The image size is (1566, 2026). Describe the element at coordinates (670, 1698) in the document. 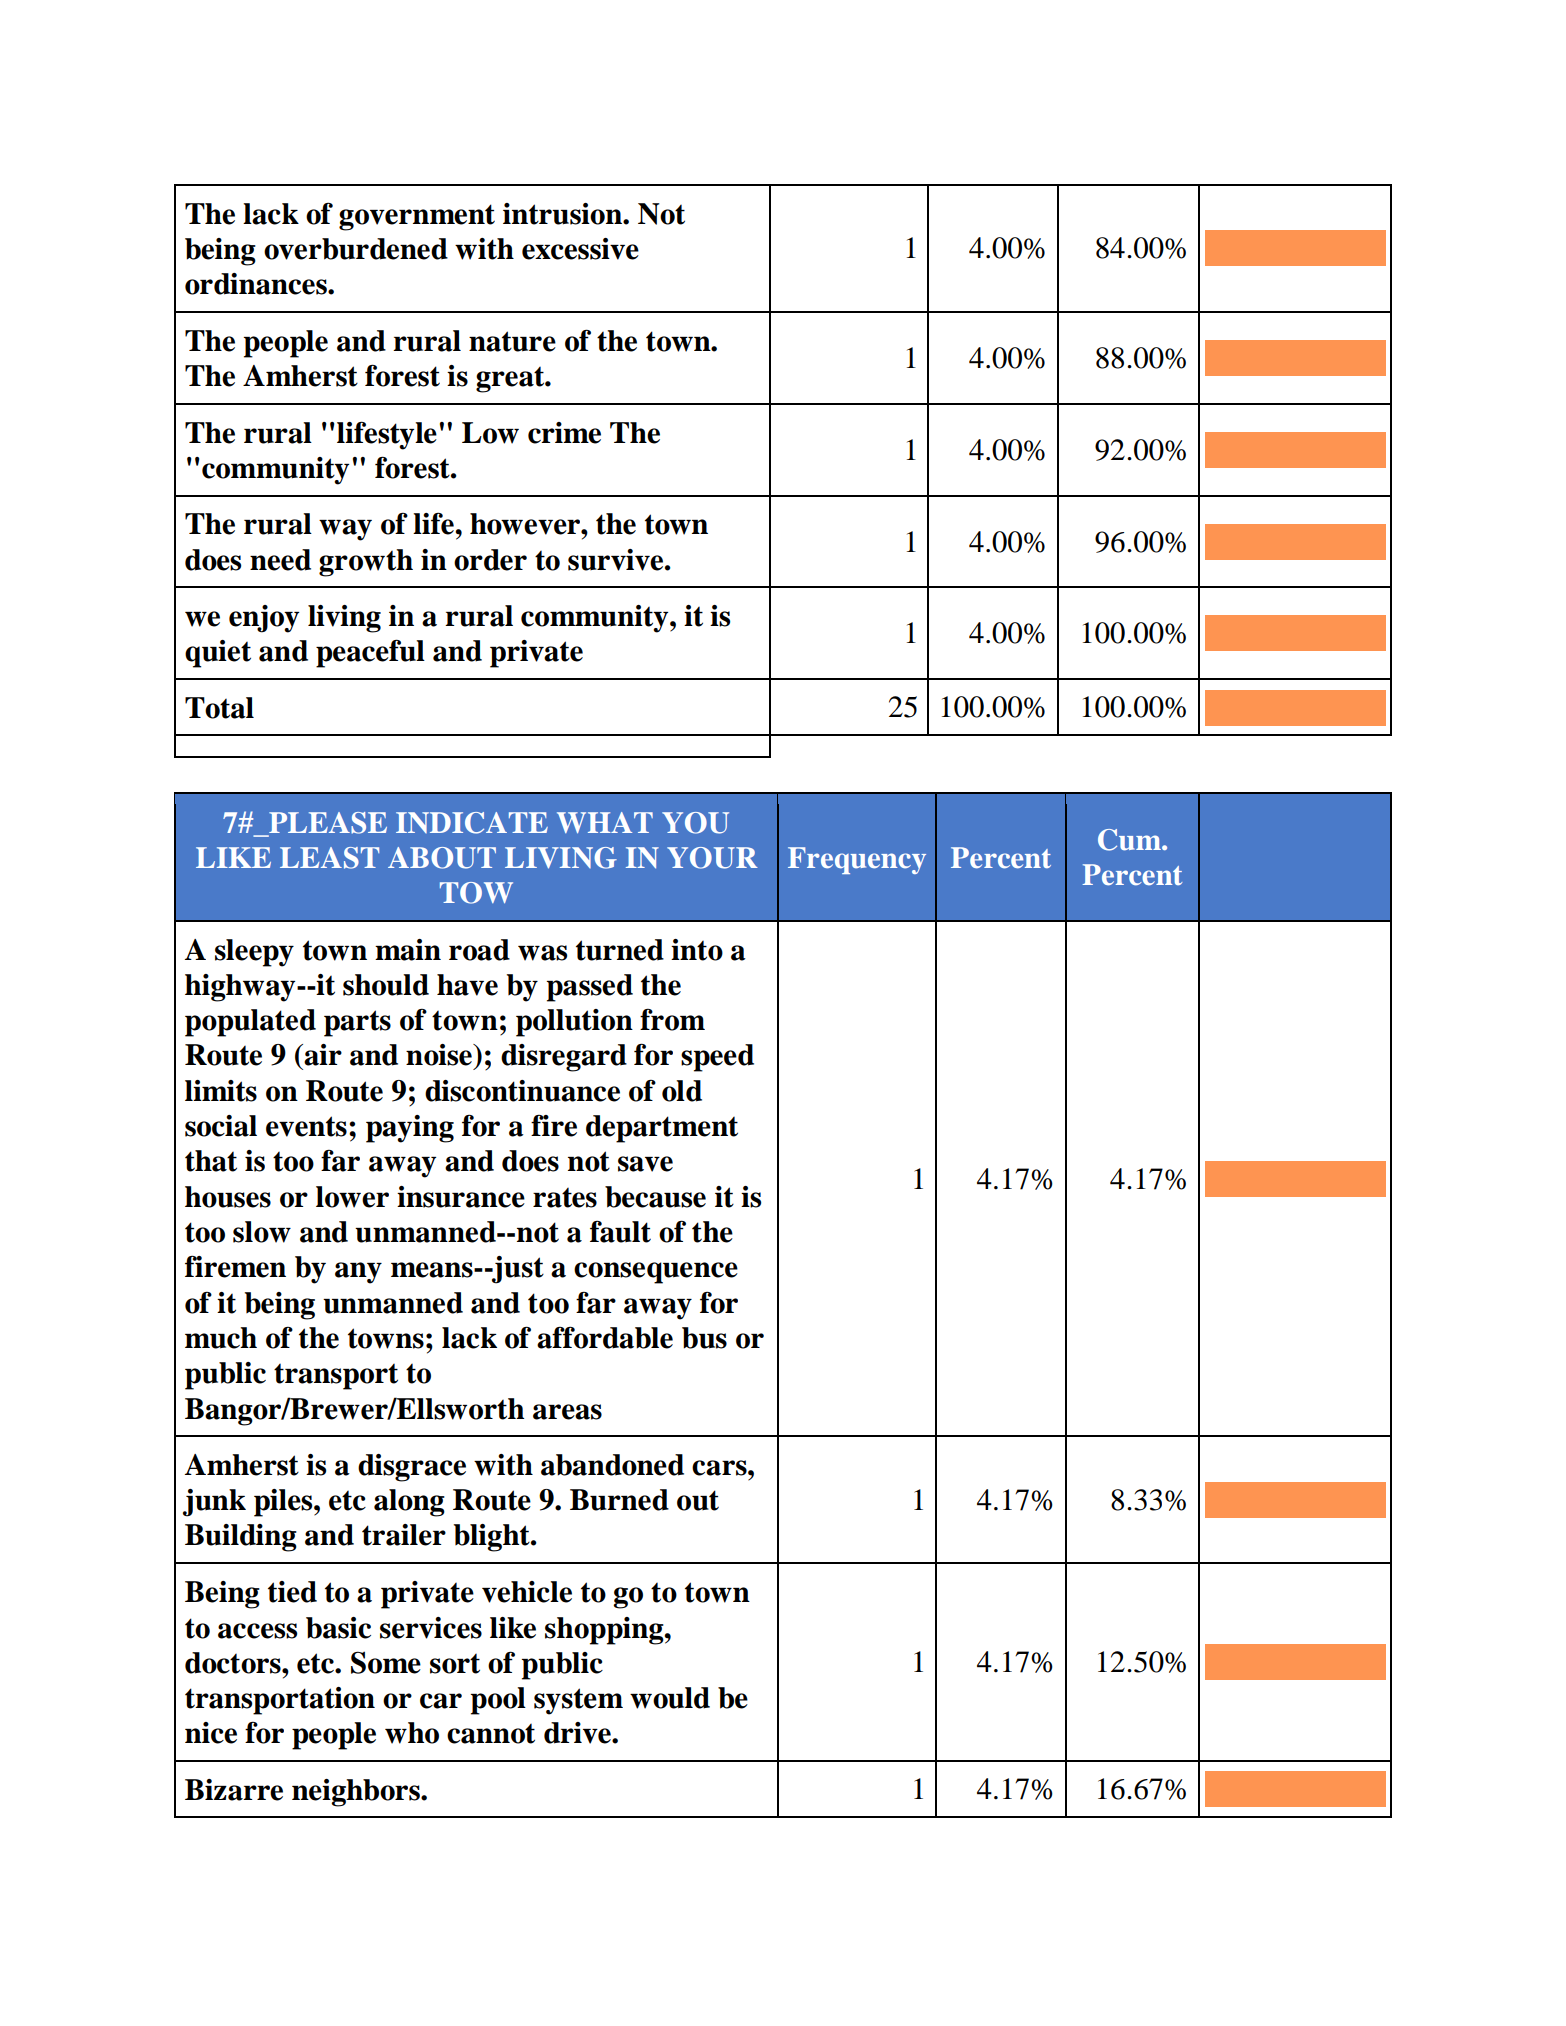

I see `would` at that location.
